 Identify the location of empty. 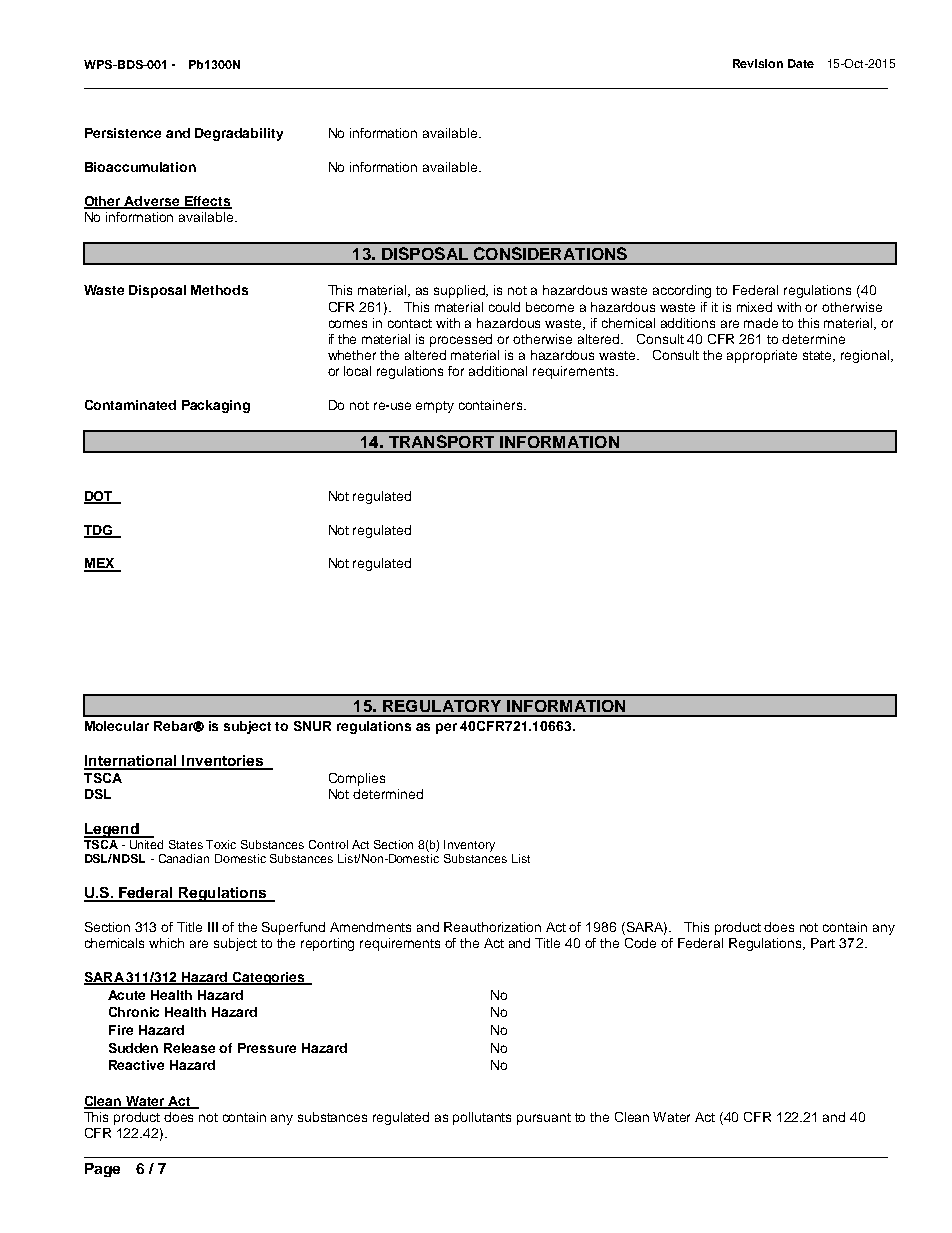
(435, 407).
